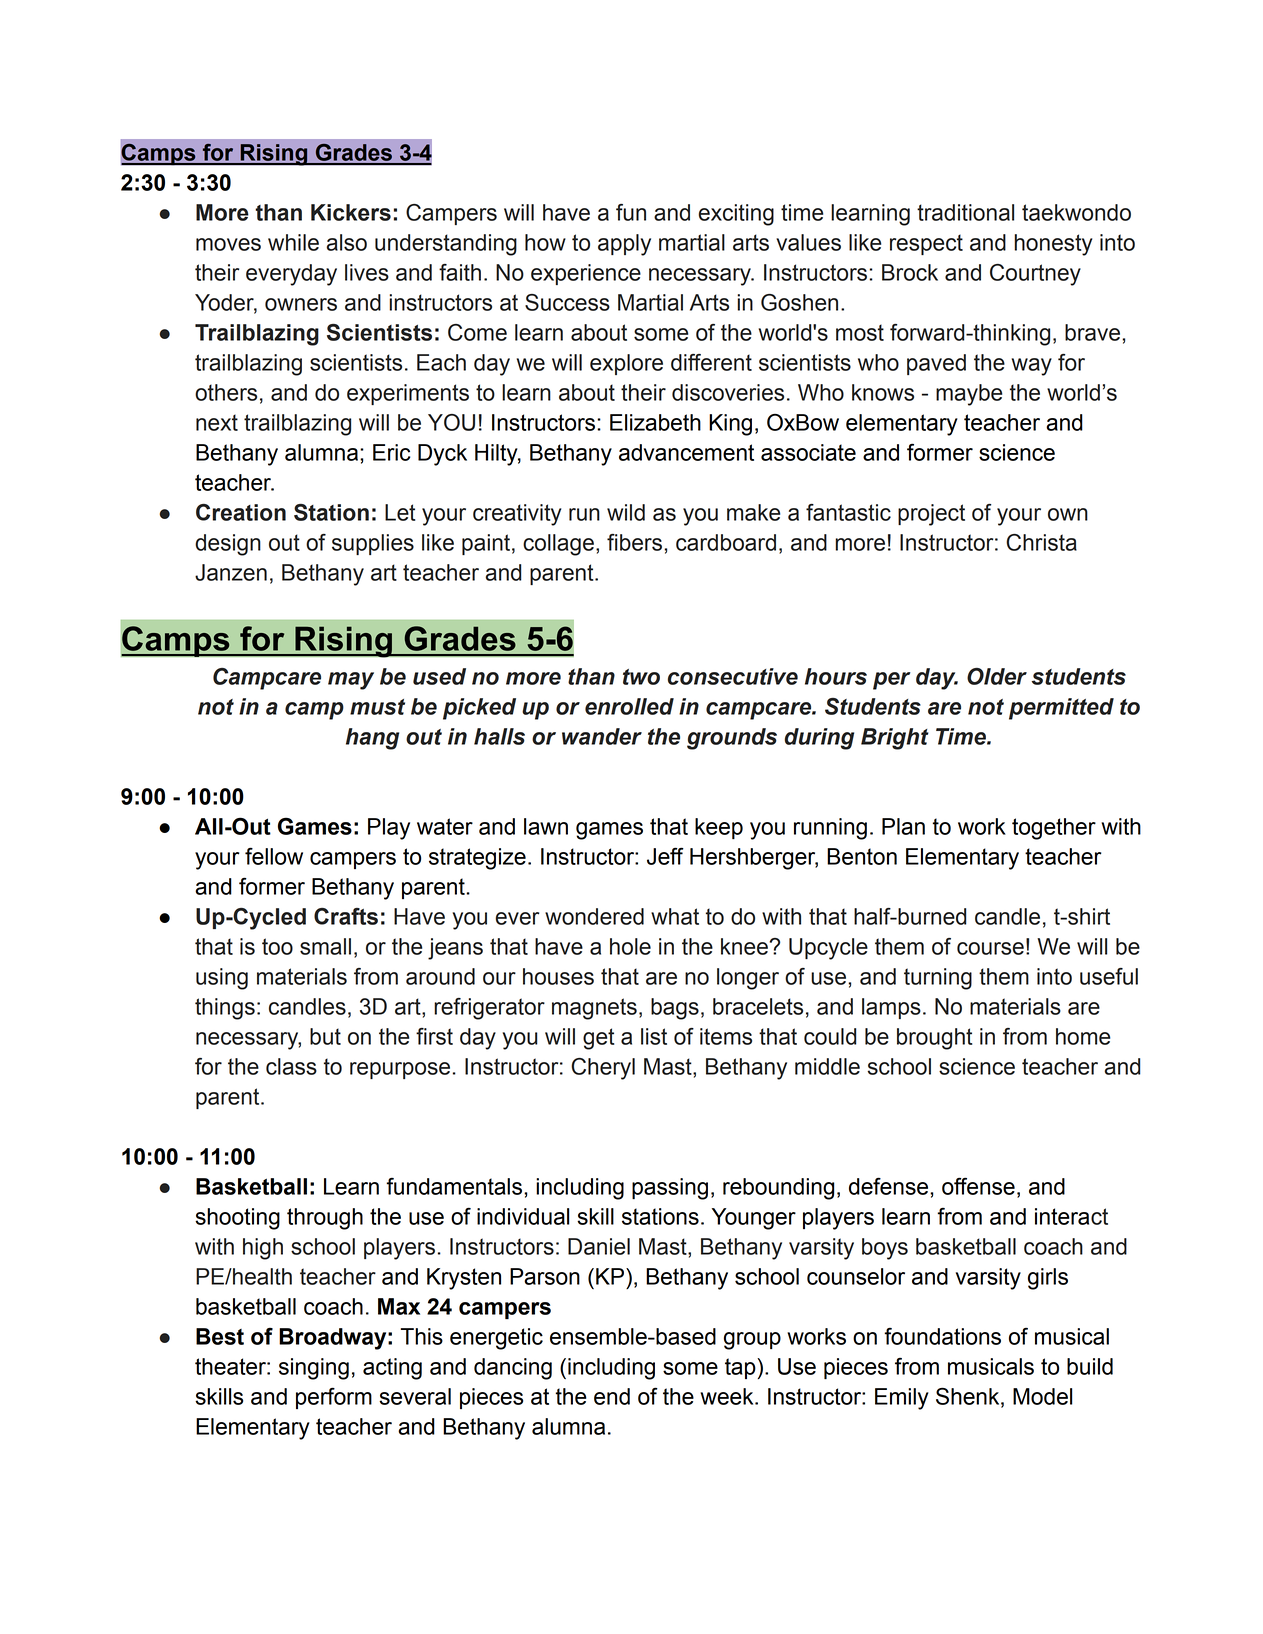 This image has height=1634, width=1263. What do you see at coordinates (346, 242) in the image?
I see `also` at bounding box center [346, 242].
